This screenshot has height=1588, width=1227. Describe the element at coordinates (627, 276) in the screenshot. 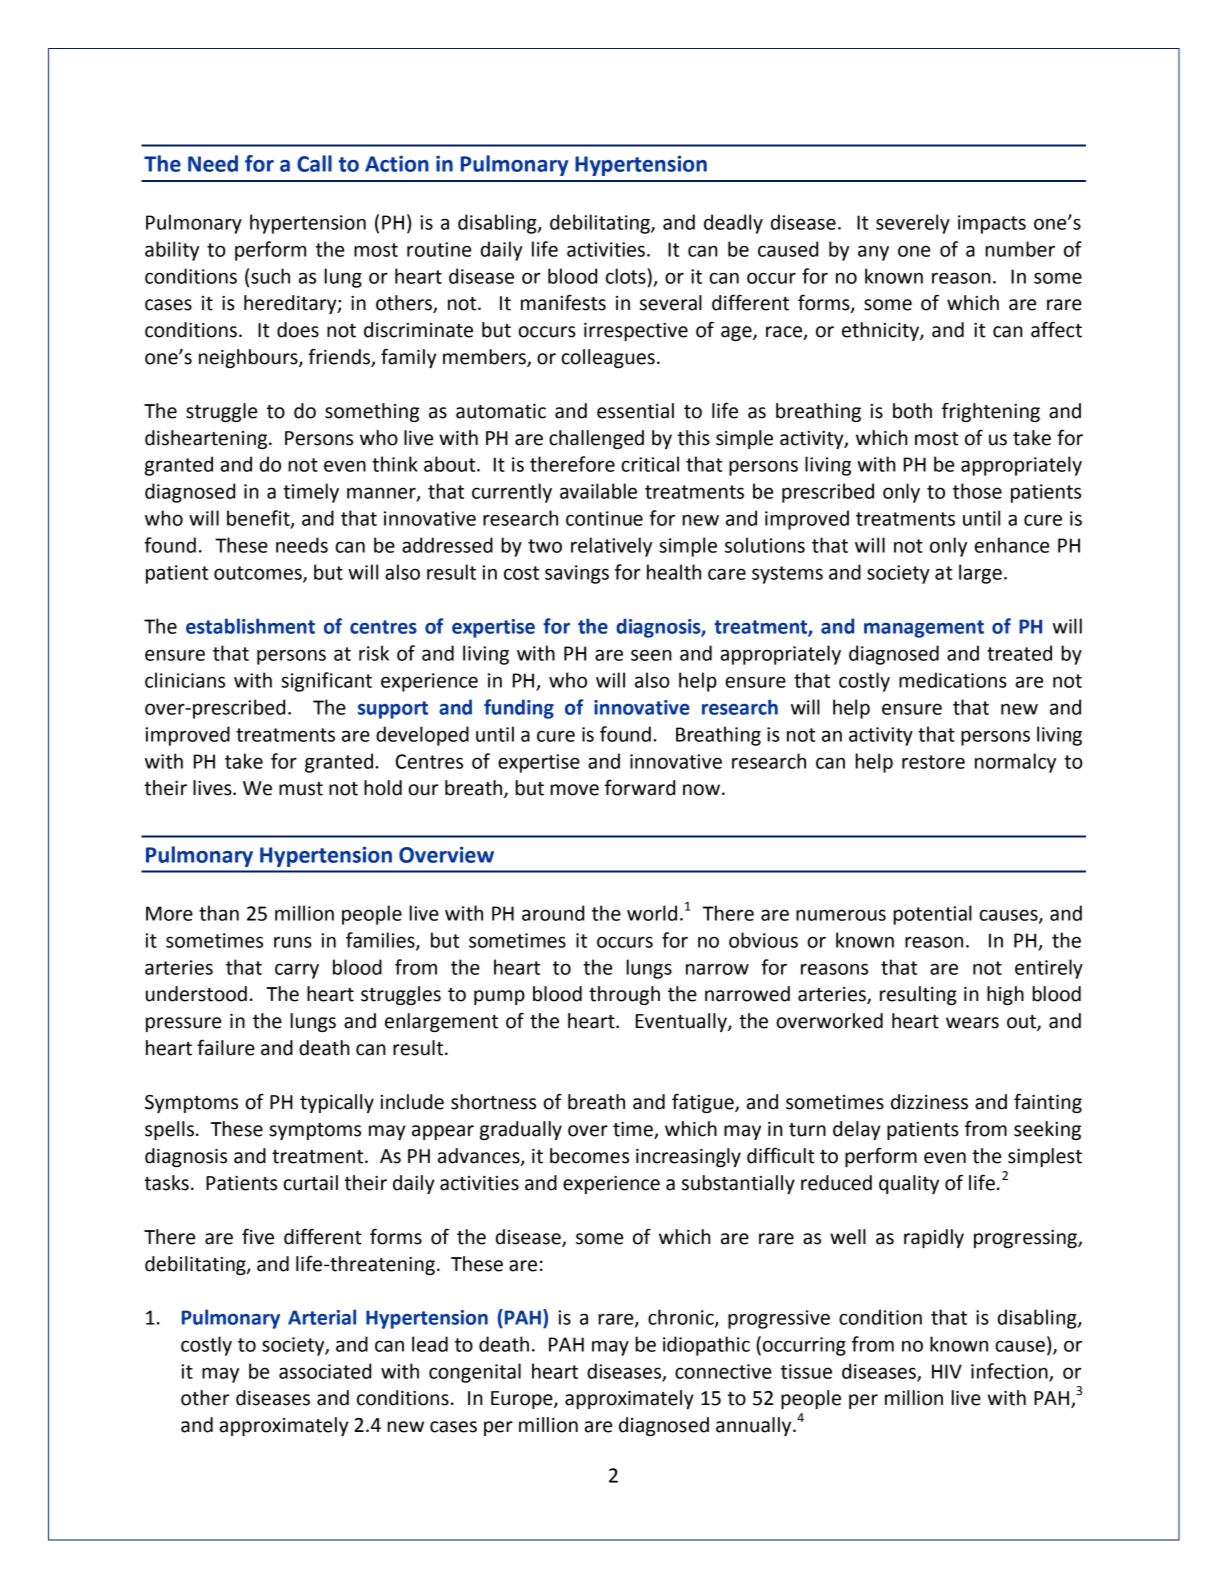

I see `clots` at that location.
